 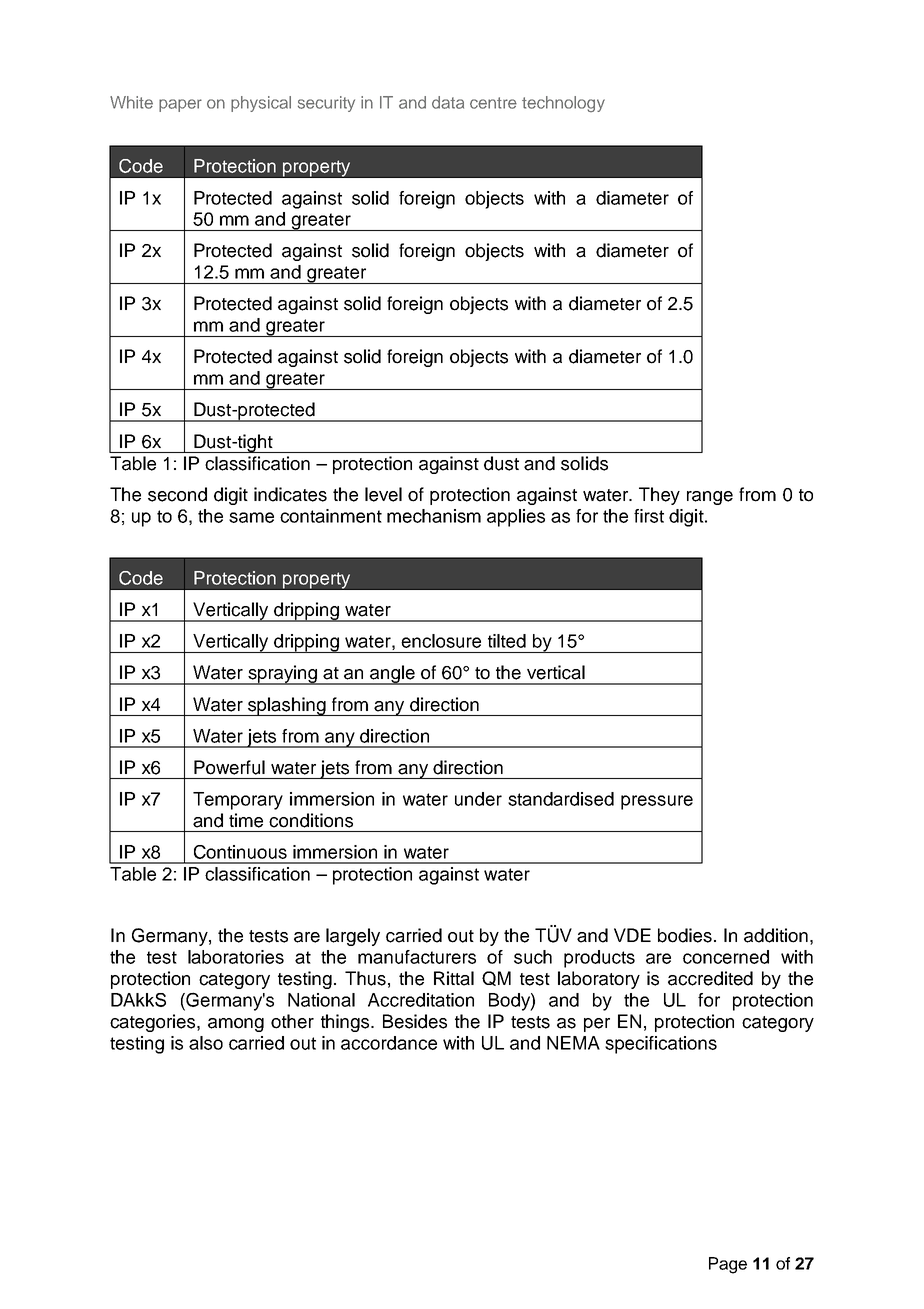 What do you see at coordinates (448, 102) in the screenshot?
I see `data` at bounding box center [448, 102].
